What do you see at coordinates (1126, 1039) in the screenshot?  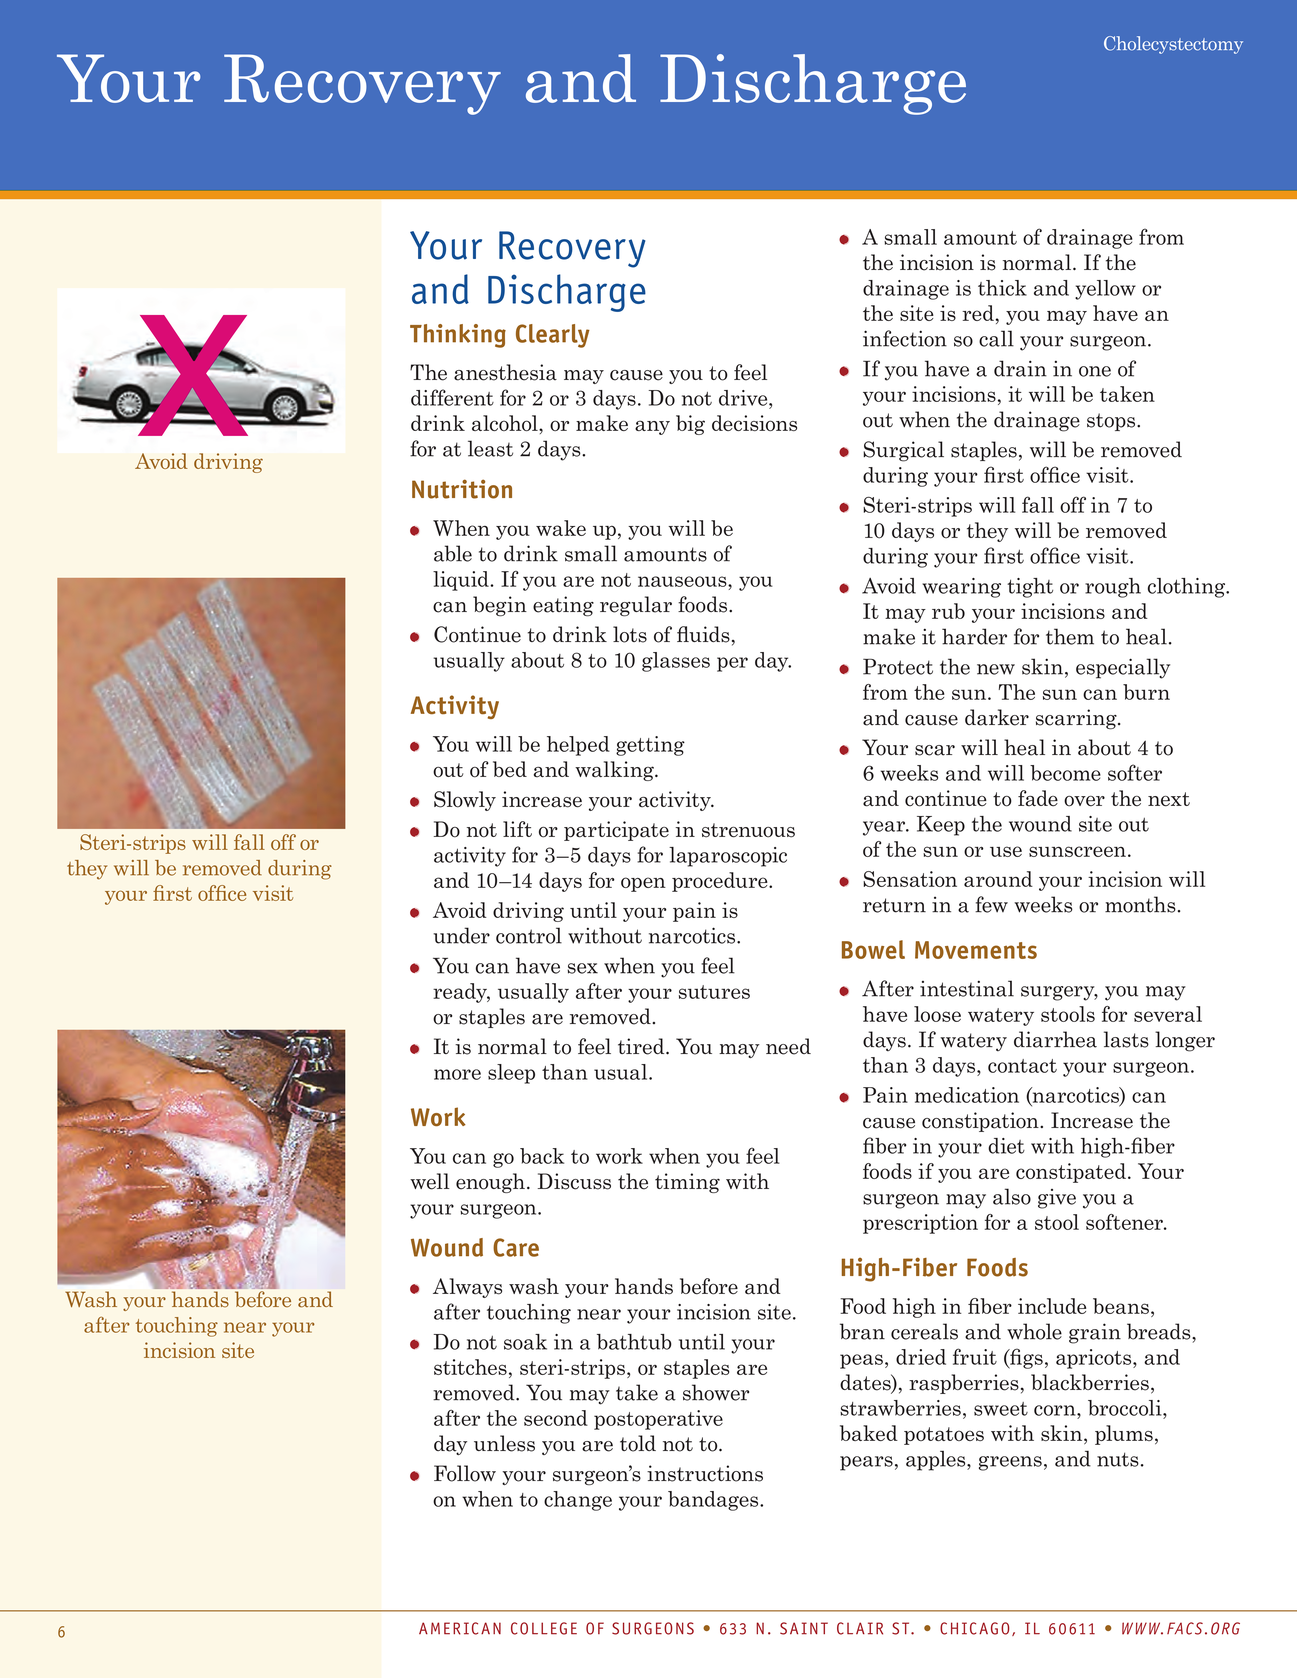 I see `lasts` at bounding box center [1126, 1039].
